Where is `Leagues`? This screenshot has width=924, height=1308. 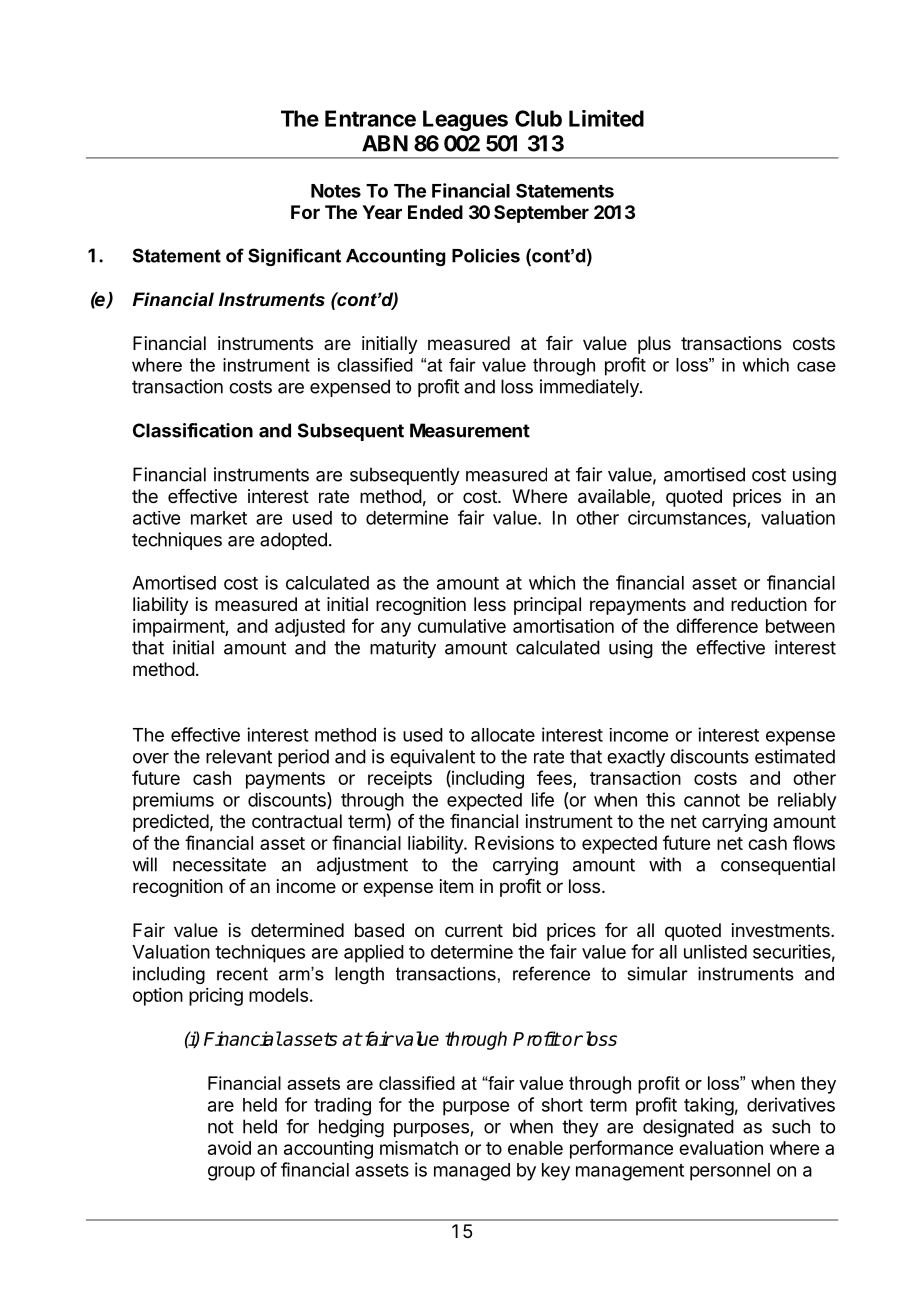 Leagues is located at coordinates (465, 120).
